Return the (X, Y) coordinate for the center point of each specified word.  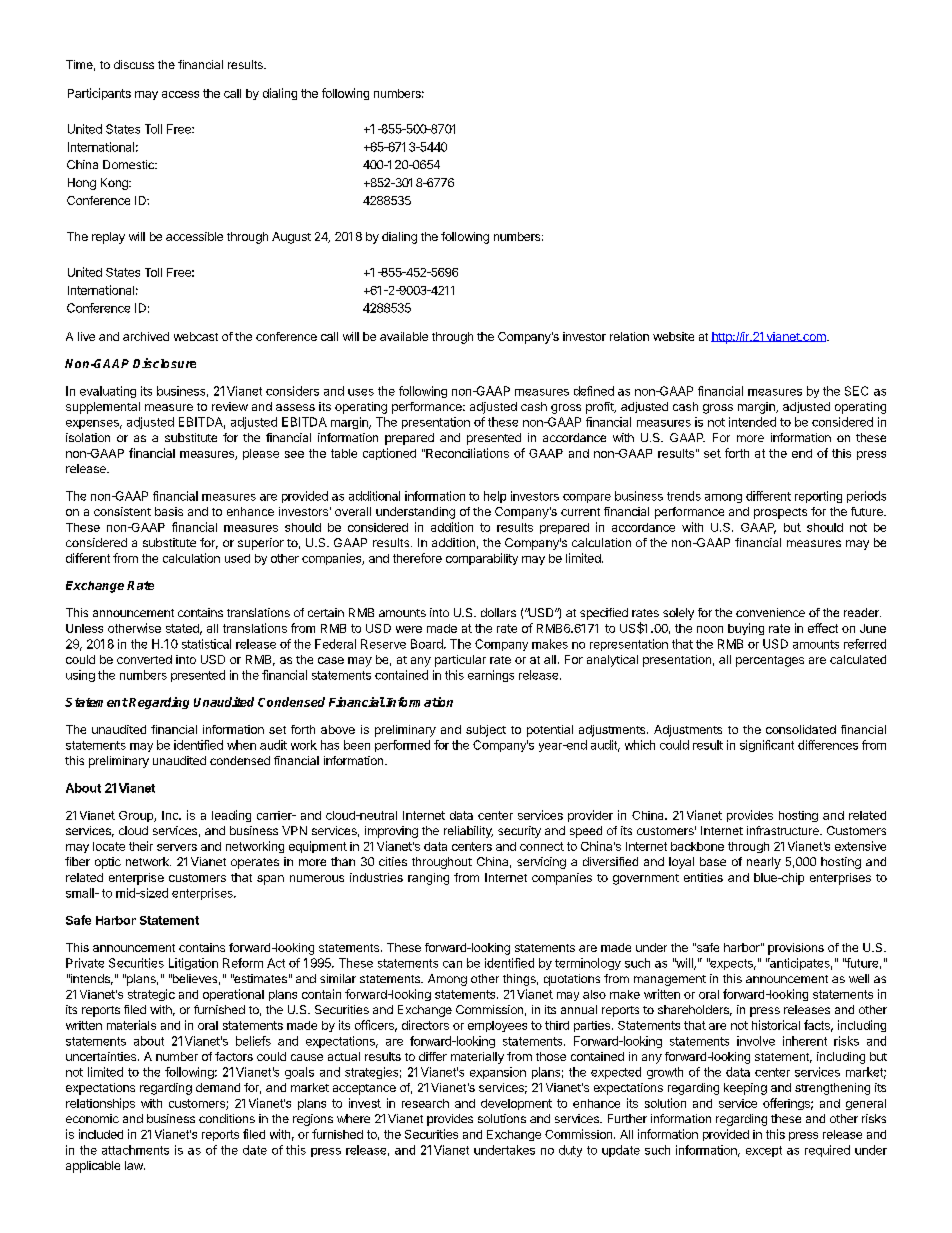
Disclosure (164, 363)
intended (752, 422)
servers (177, 847)
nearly (764, 863)
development (516, 1104)
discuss (134, 64)
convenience (770, 612)
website (673, 336)
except (764, 1151)
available (404, 336)
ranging (428, 879)
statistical (206, 644)
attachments (135, 1150)
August (291, 238)
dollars (498, 612)
